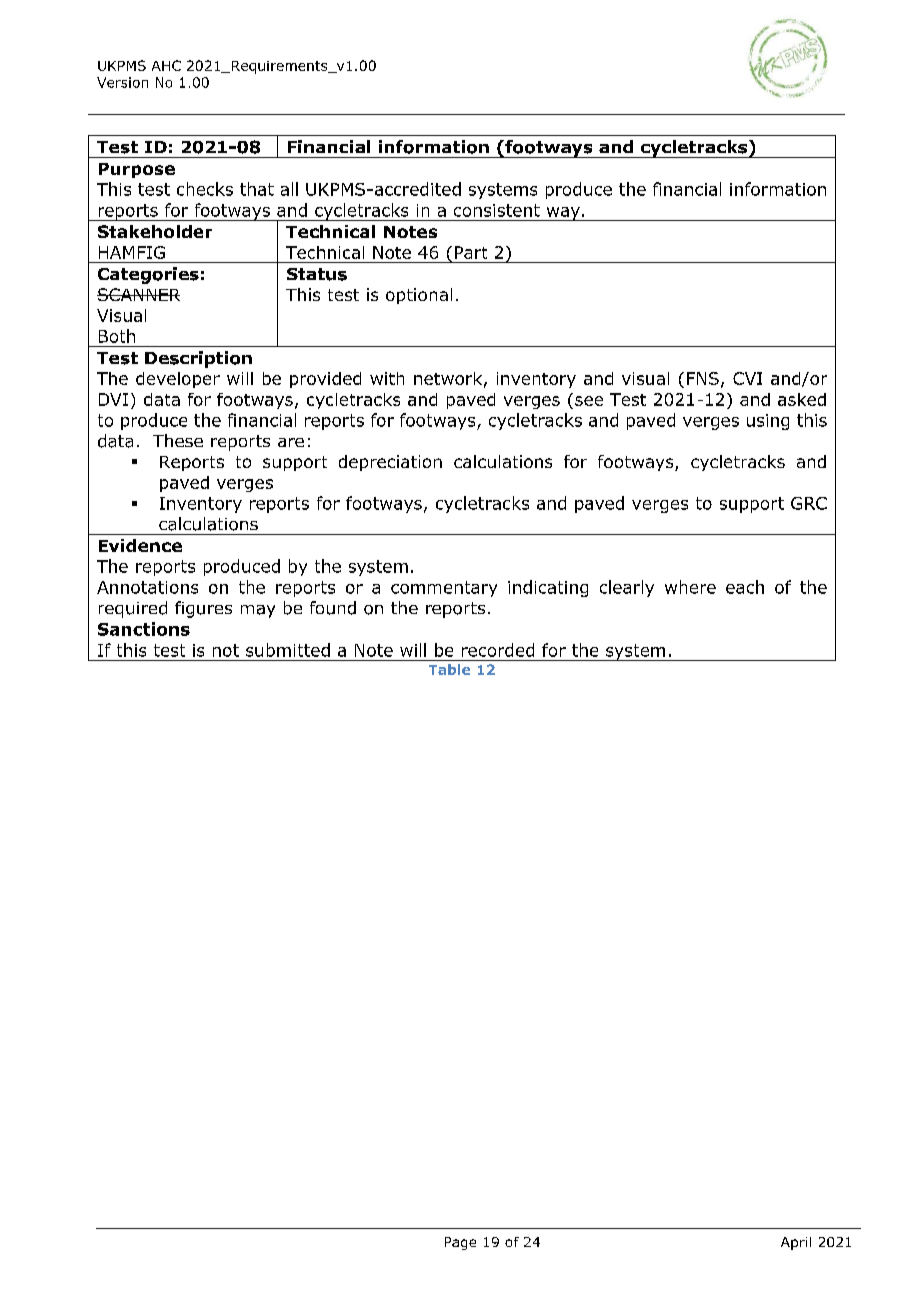 This image has height=1308, width=924. I want to click on depreciation, so click(390, 463).
